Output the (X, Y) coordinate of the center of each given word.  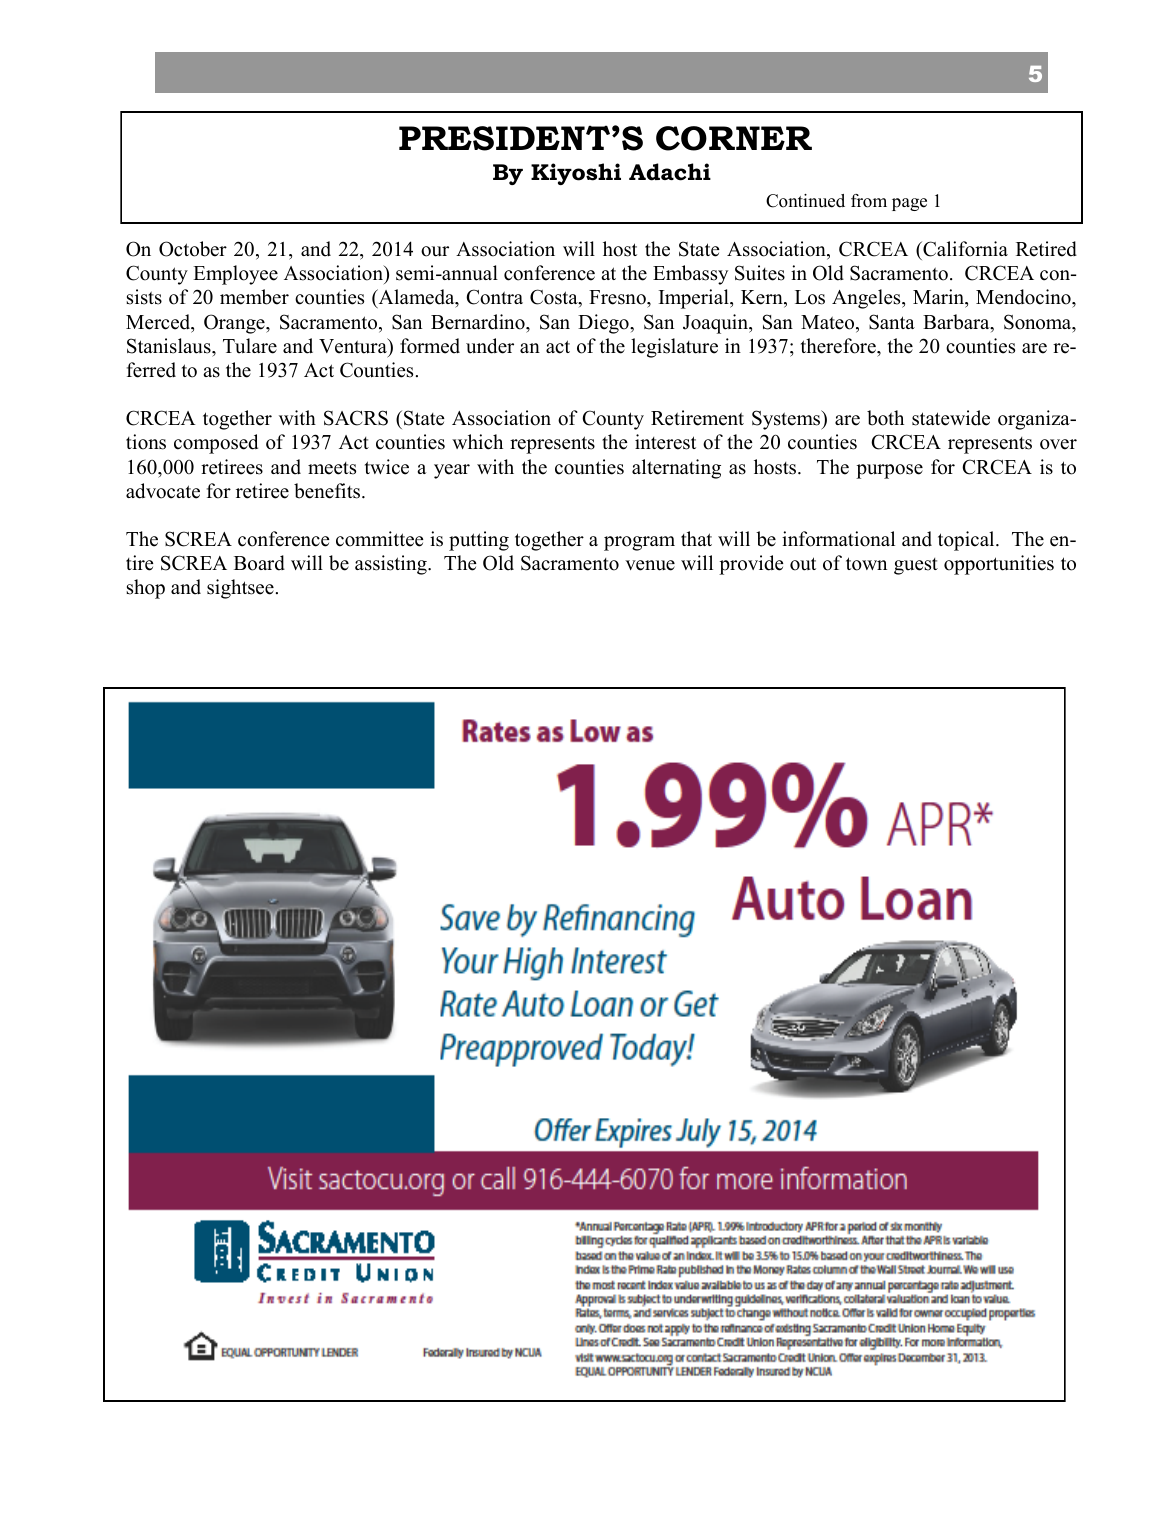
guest (916, 566)
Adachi (670, 172)
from (869, 201)
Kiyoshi (576, 174)
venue (650, 565)
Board (259, 563)
